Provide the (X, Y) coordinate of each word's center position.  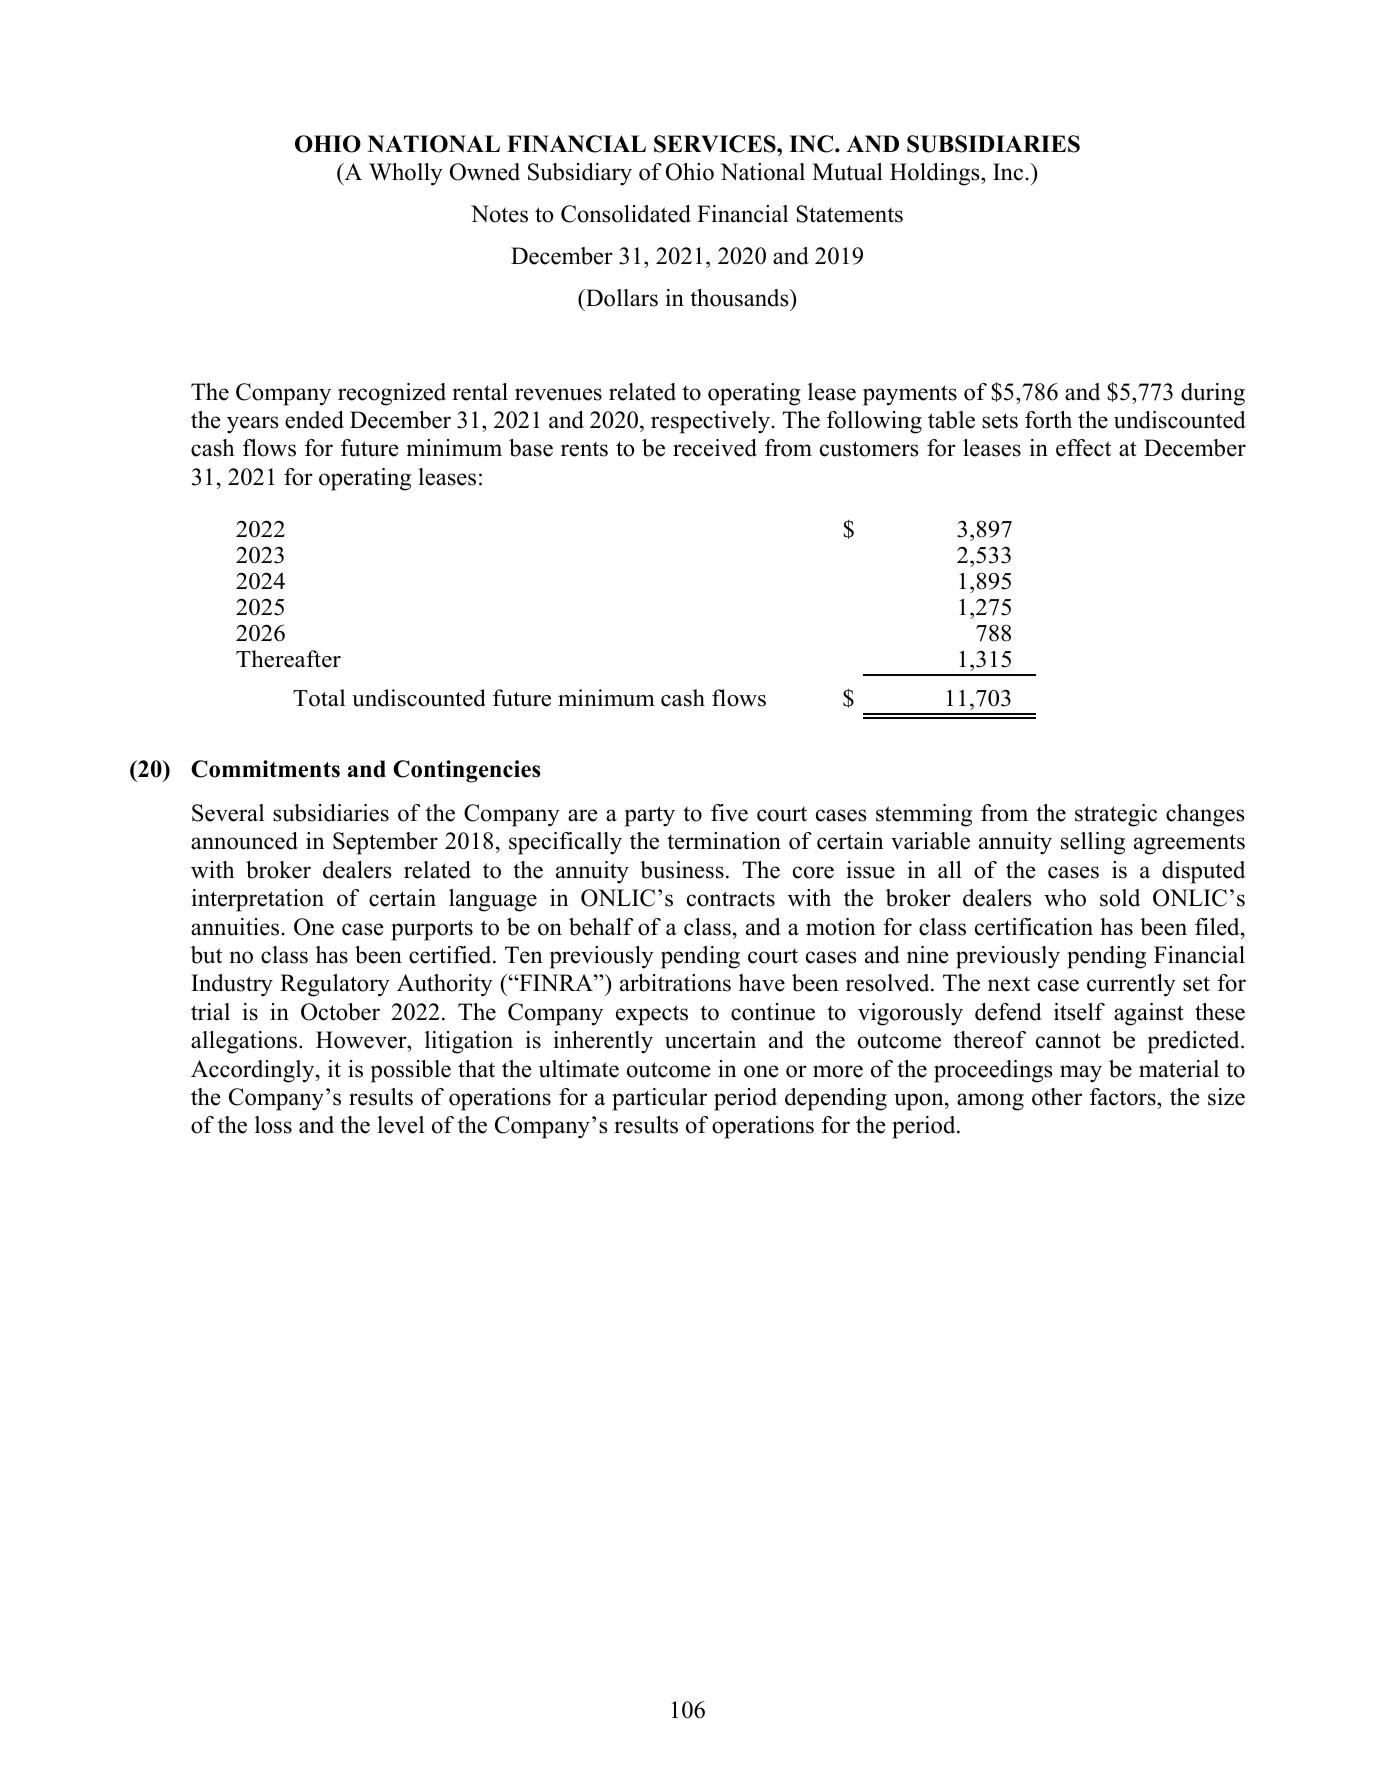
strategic (1116, 815)
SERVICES (716, 144)
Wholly (406, 174)
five (729, 813)
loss (273, 1125)
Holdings (936, 174)
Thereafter (288, 659)
